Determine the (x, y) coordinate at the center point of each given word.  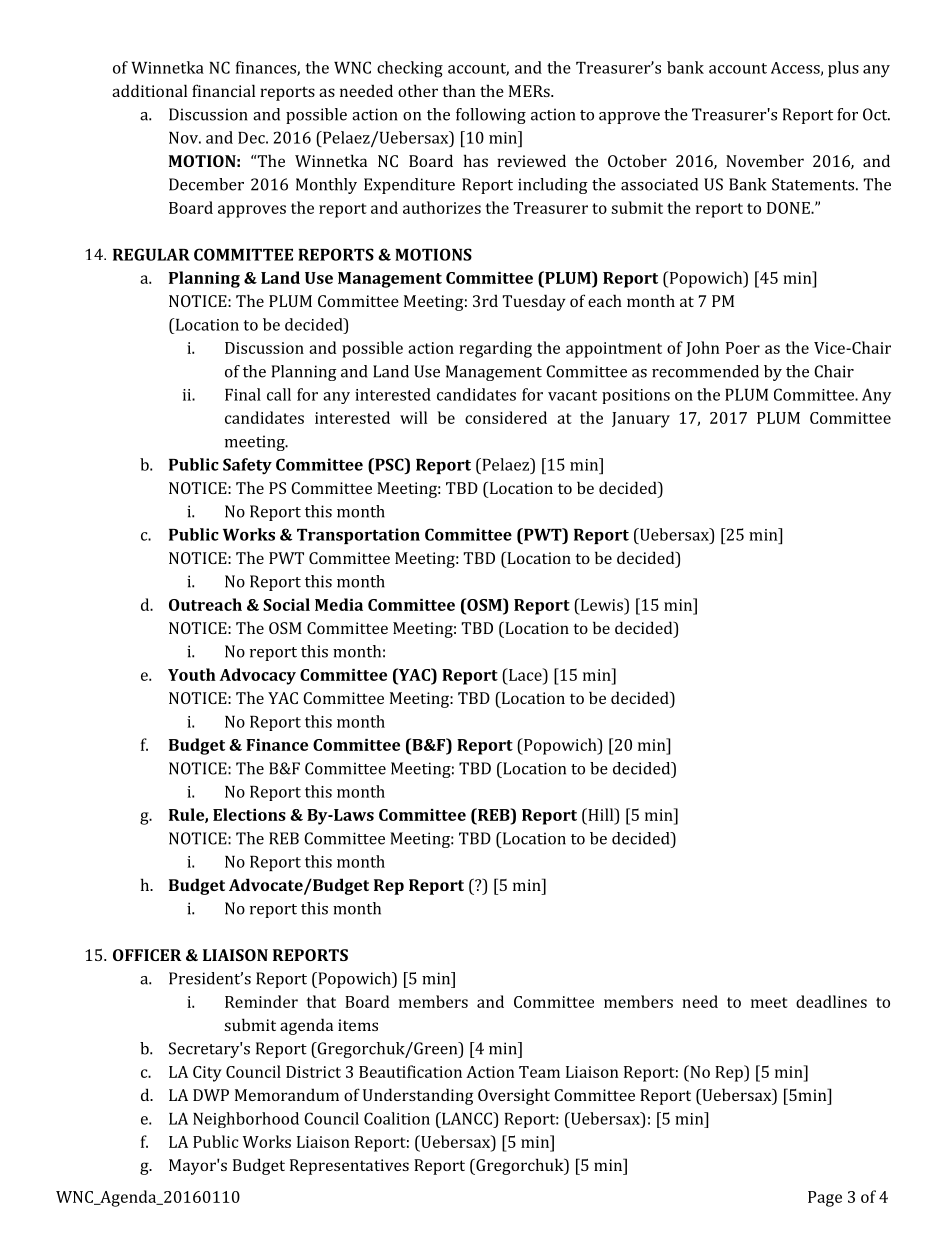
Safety (247, 466)
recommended (705, 371)
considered (506, 417)
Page (825, 1199)
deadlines (831, 1001)
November (765, 160)
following (491, 116)
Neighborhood (246, 1120)
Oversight (514, 1096)
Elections (249, 814)
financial (223, 90)
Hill (601, 814)
